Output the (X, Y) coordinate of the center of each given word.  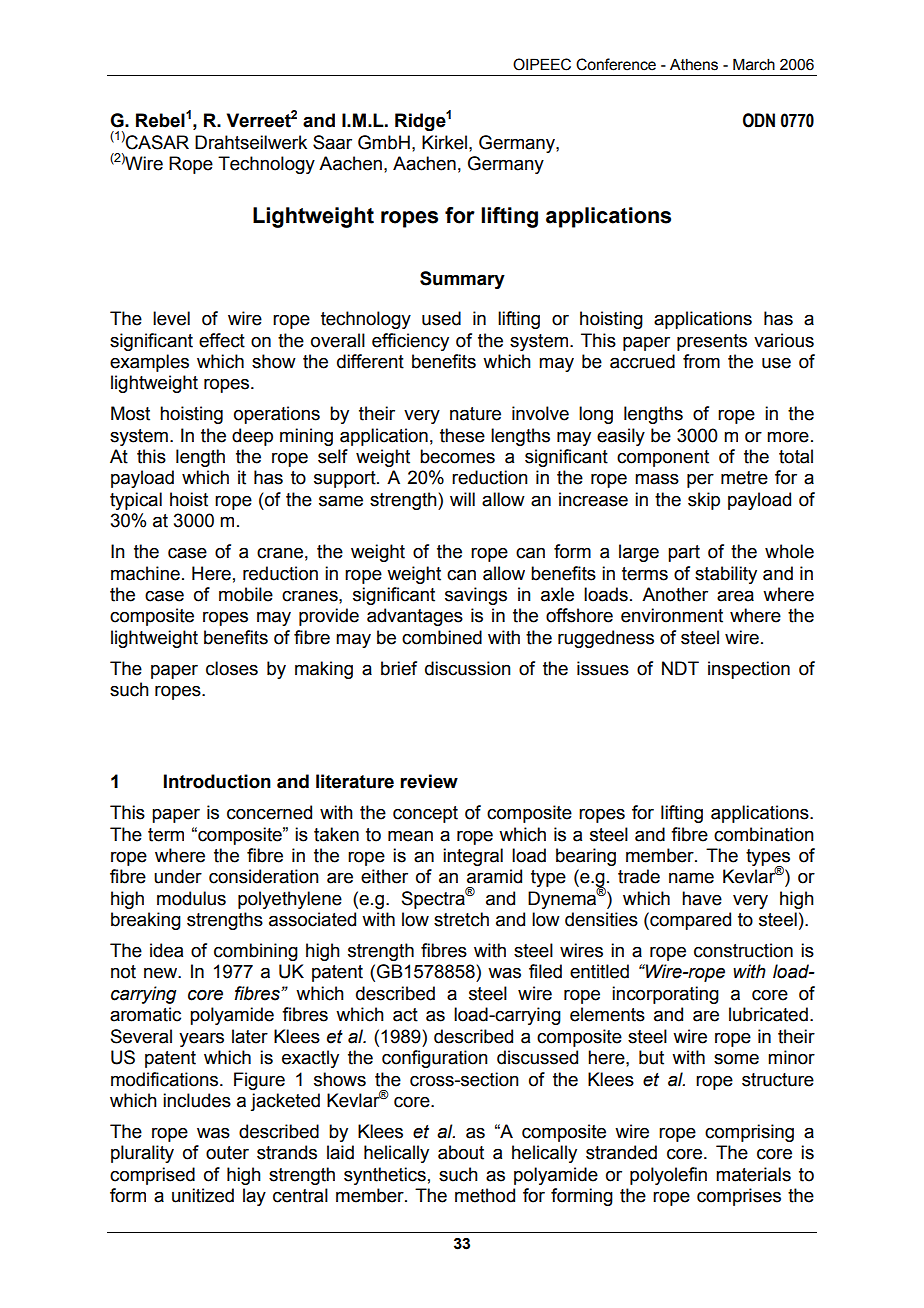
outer (227, 1153)
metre (744, 478)
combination (764, 834)
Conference (616, 64)
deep (252, 437)
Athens (694, 65)
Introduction (217, 781)
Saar (332, 142)
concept (425, 814)
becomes (457, 456)
